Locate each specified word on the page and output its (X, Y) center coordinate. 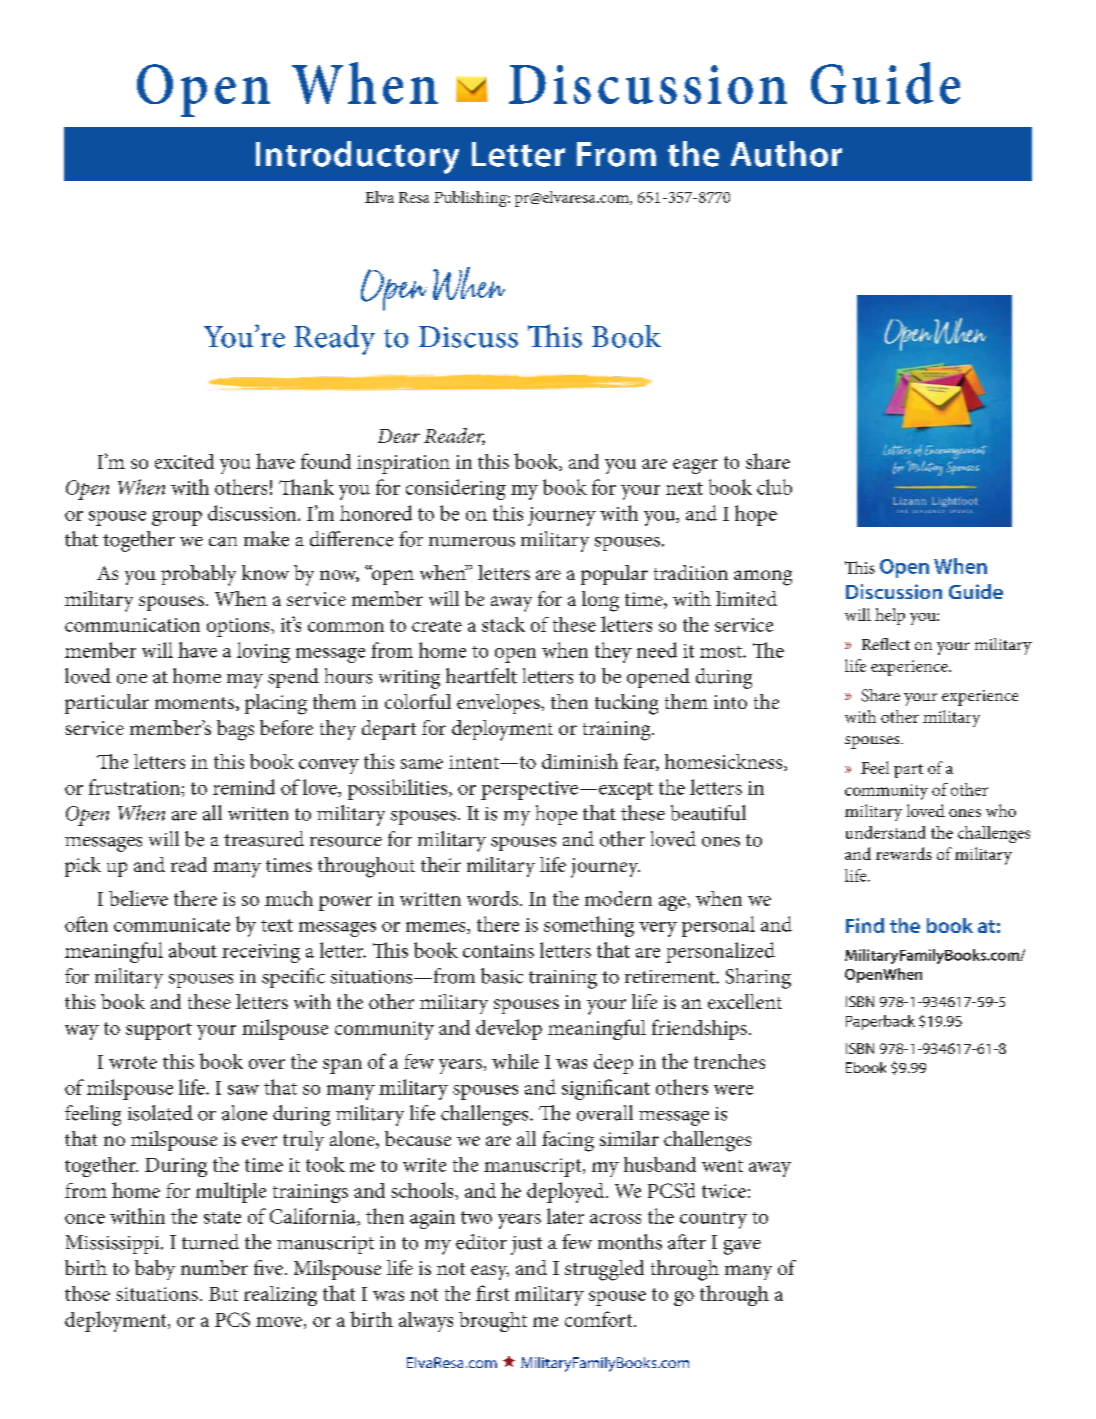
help (890, 616)
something (589, 926)
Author (786, 154)
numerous (472, 542)
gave (742, 1247)
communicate (172, 925)
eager (695, 466)
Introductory (357, 157)
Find (865, 925)
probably (198, 575)
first (492, 1293)
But (223, 1294)
